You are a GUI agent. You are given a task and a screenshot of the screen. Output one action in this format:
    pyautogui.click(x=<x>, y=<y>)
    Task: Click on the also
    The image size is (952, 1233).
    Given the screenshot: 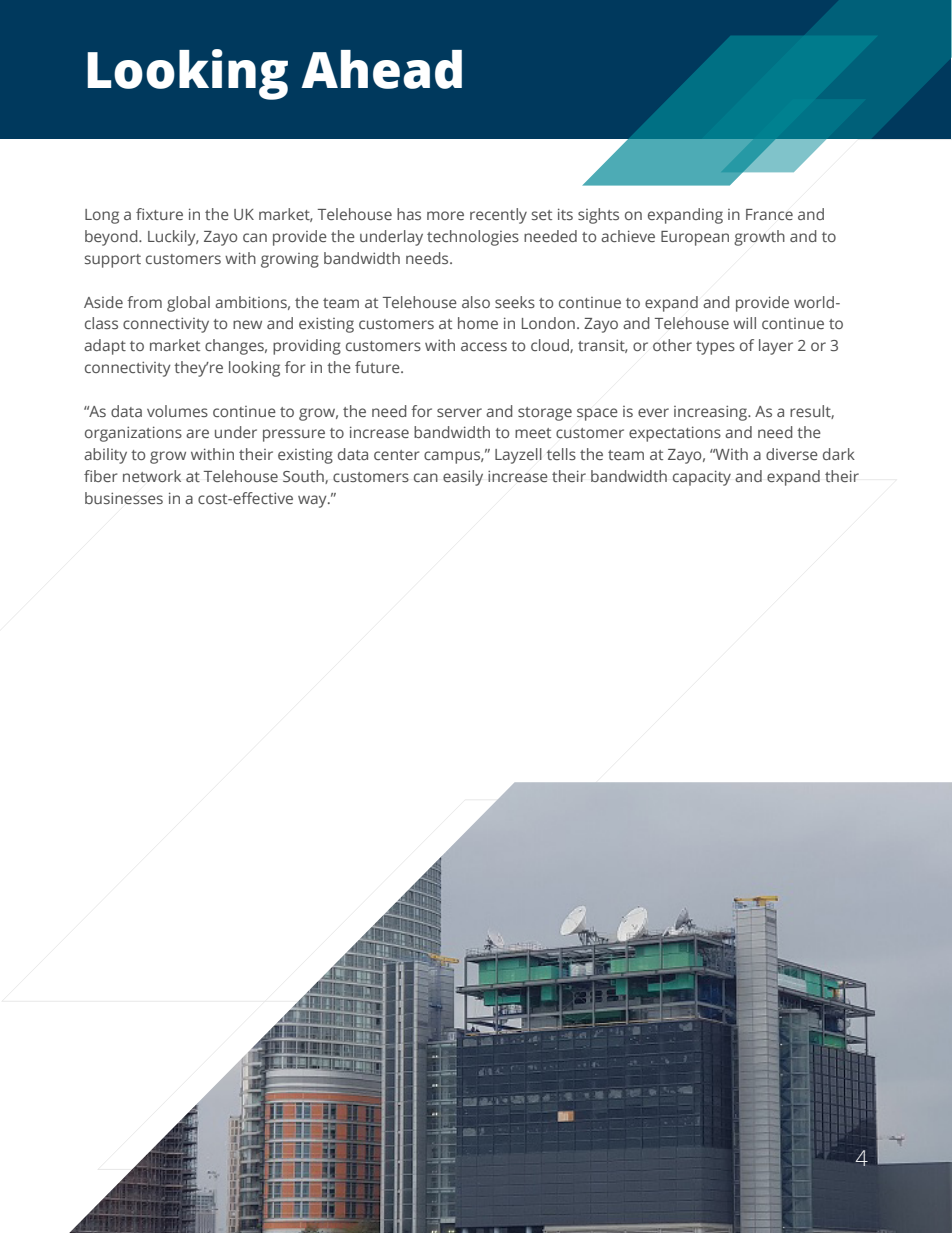 What is the action you would take?
    pyautogui.click(x=476, y=302)
